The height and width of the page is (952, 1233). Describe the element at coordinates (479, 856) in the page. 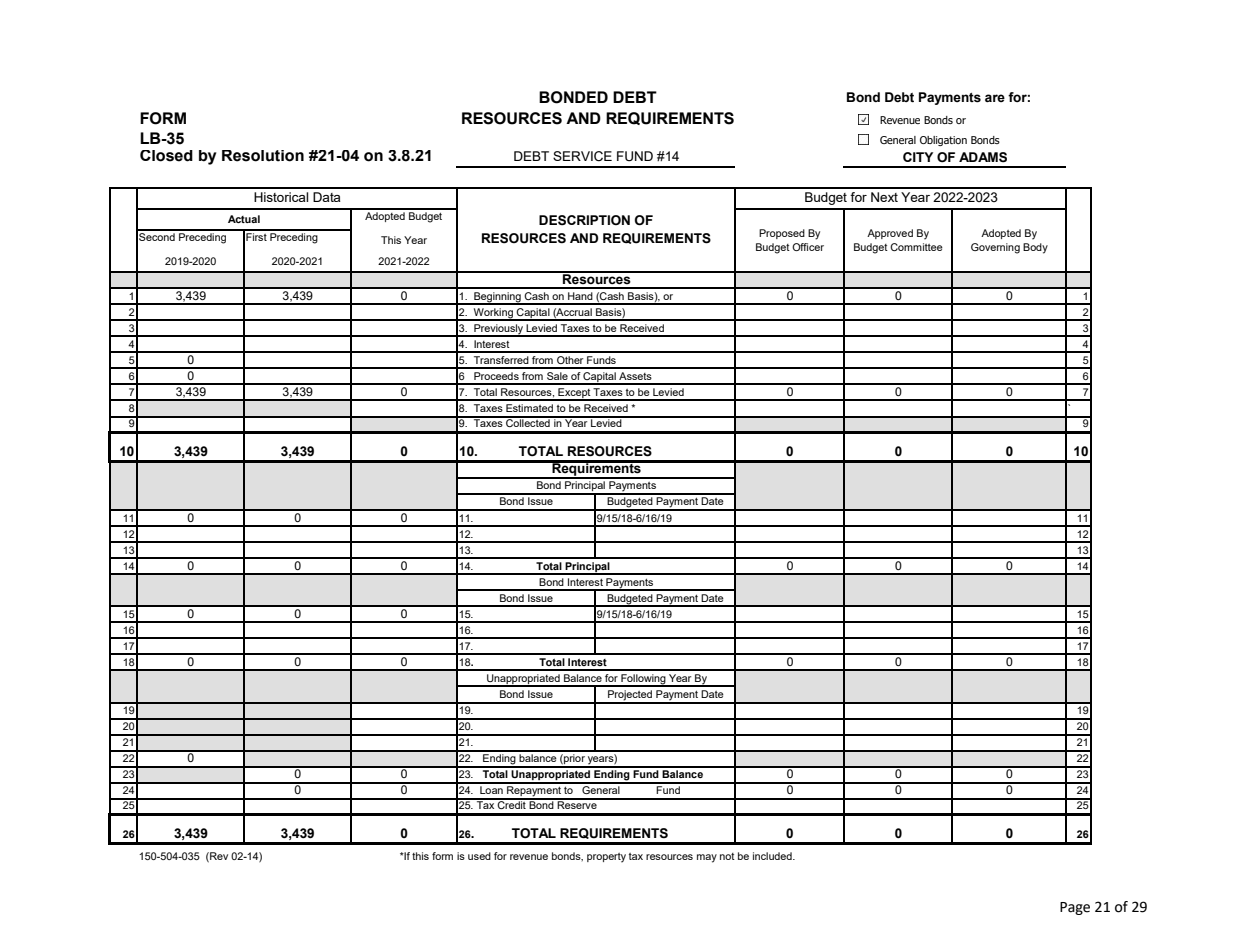

I see `used` at that location.
